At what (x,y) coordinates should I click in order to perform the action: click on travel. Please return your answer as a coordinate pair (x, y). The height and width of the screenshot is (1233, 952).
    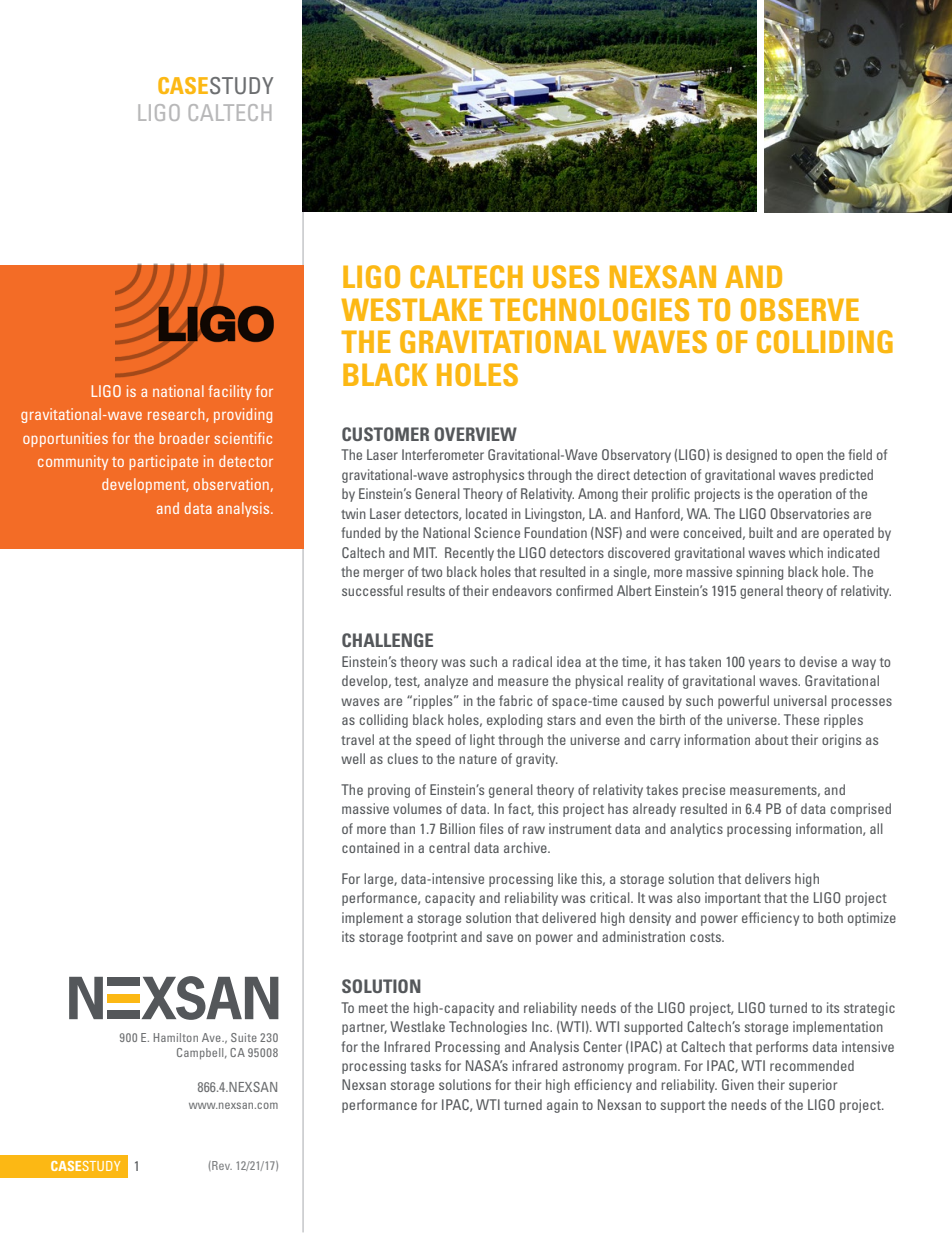
    Looking at the image, I should click on (357, 739).
